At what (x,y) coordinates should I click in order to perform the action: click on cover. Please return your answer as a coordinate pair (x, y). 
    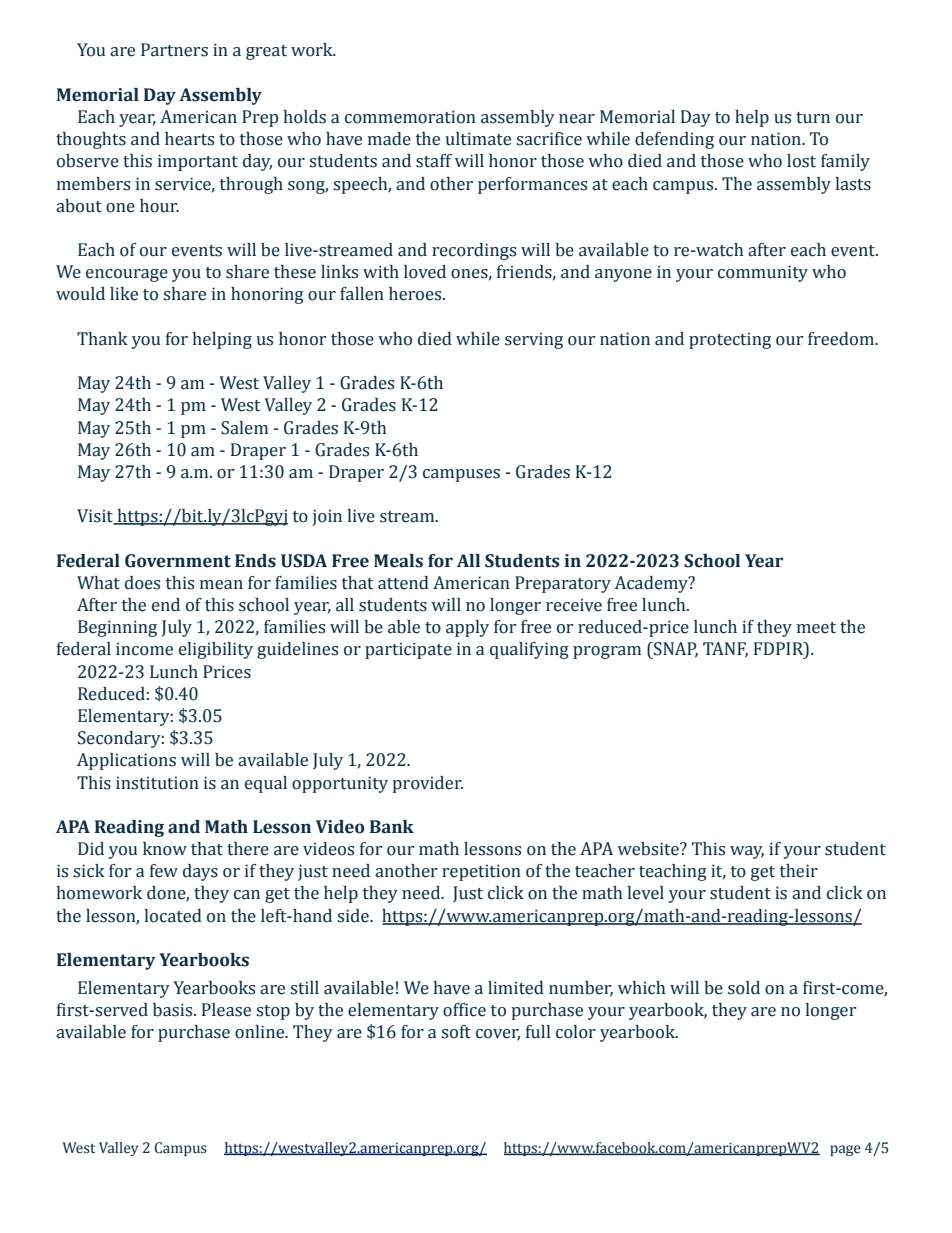
    Looking at the image, I should click on (498, 1035).
